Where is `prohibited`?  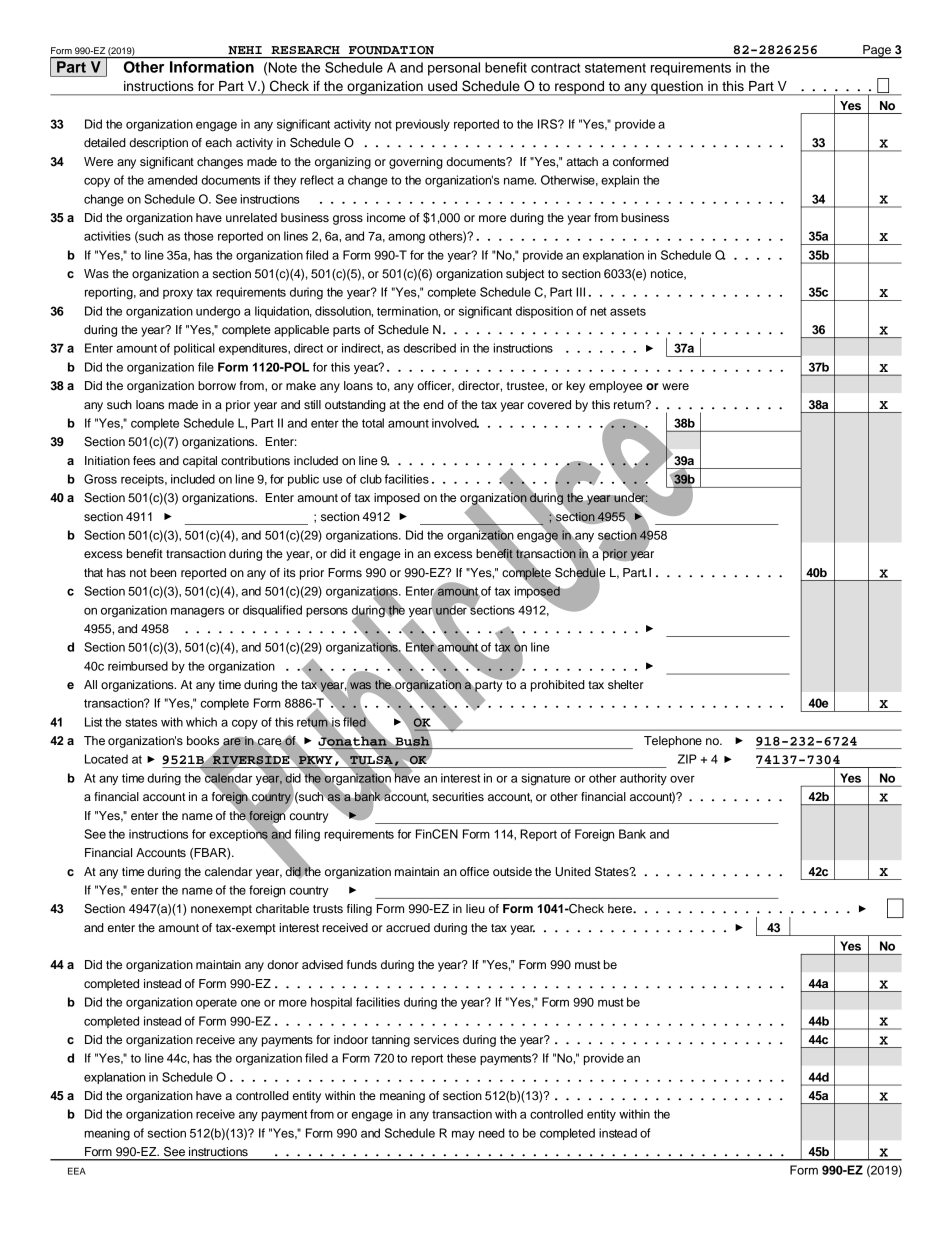 prohibited is located at coordinates (558, 686).
